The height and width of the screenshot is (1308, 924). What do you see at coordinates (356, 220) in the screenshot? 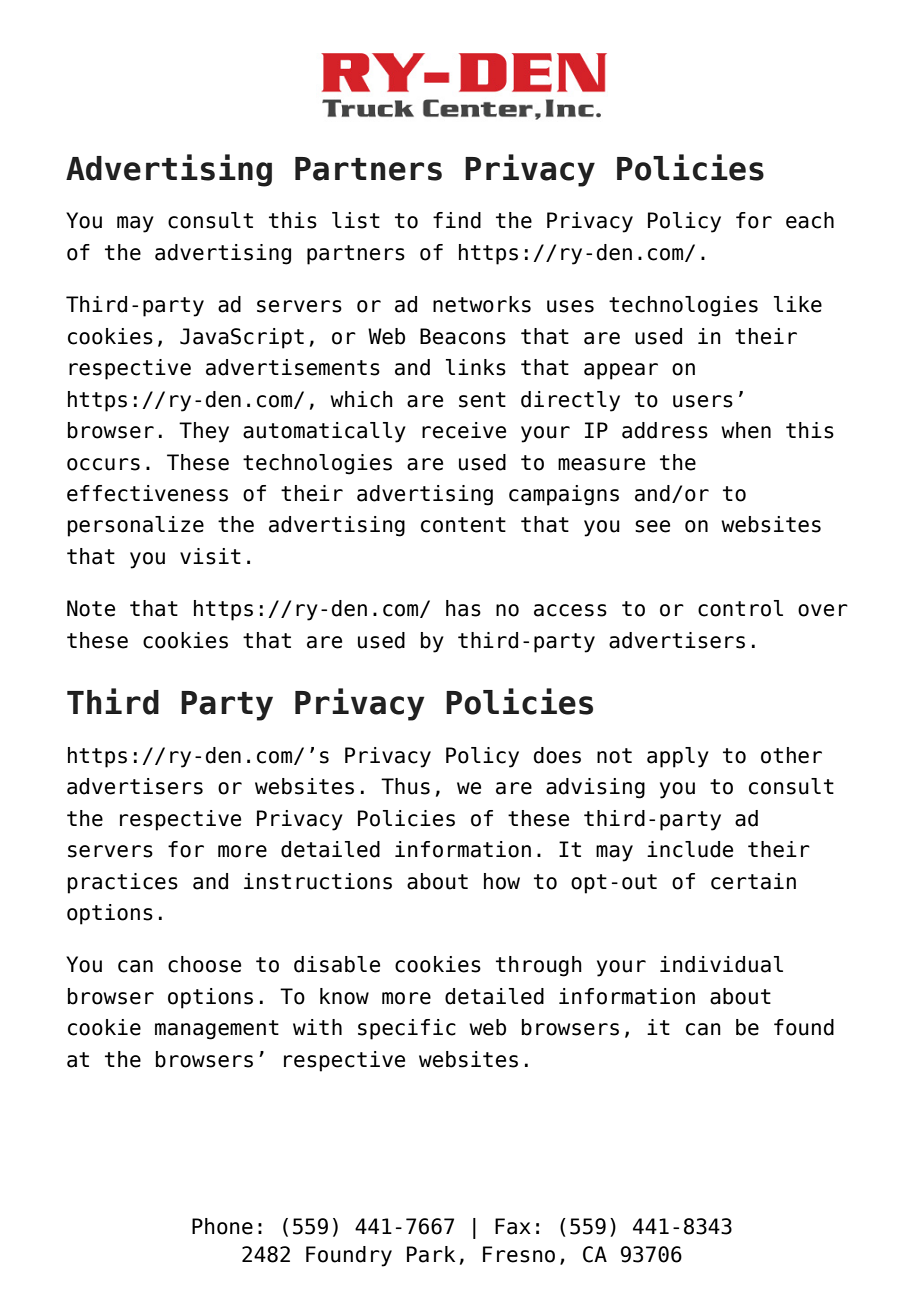
I see `list` at bounding box center [356, 220].
